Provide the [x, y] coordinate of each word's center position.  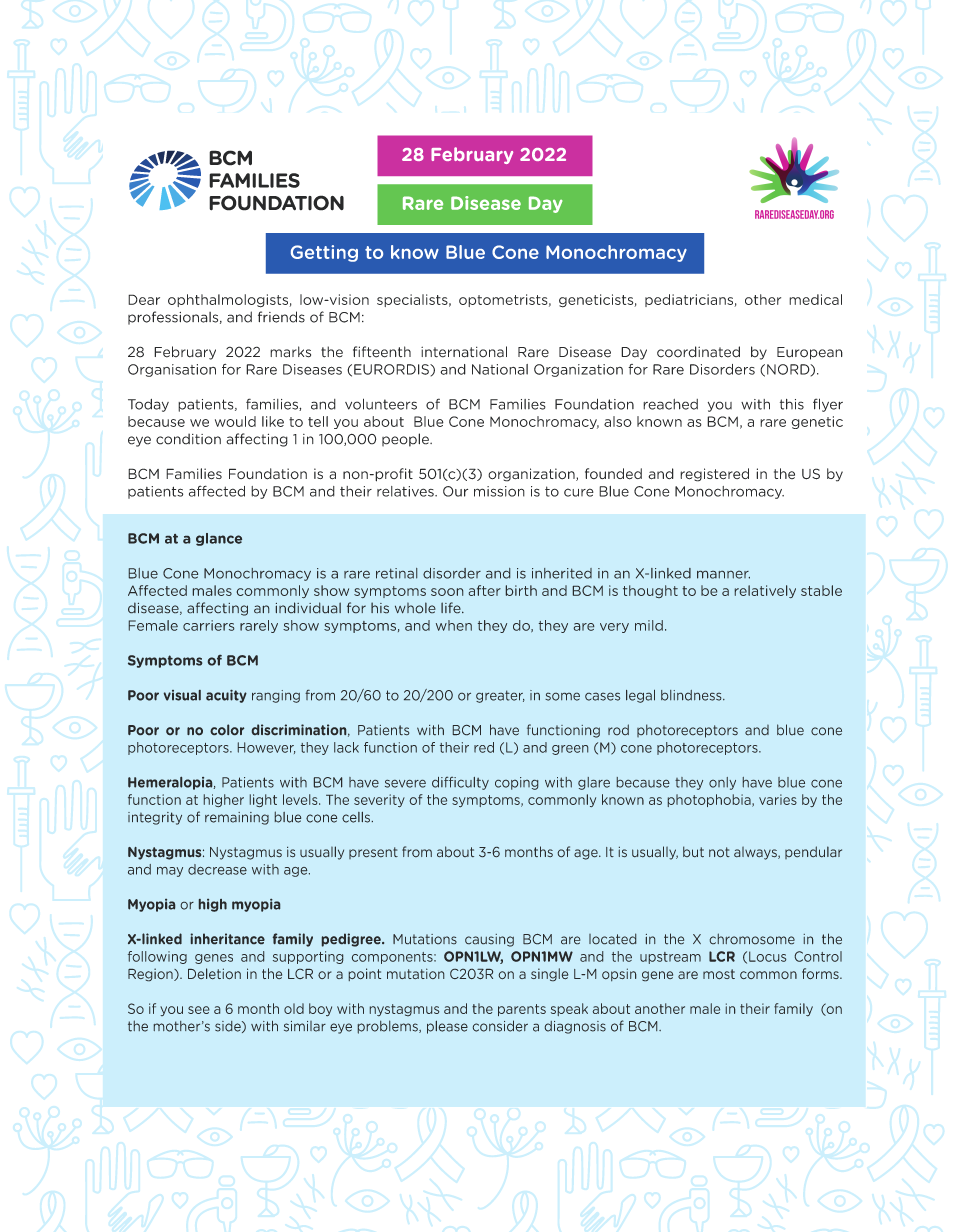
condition [188, 439]
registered [714, 475]
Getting [324, 253]
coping [516, 783]
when [454, 625]
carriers [208, 625]
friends [281, 317]
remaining [237, 818]
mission [499, 491]
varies [778, 799]
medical [815, 299]
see [199, 1010]
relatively [765, 591]
